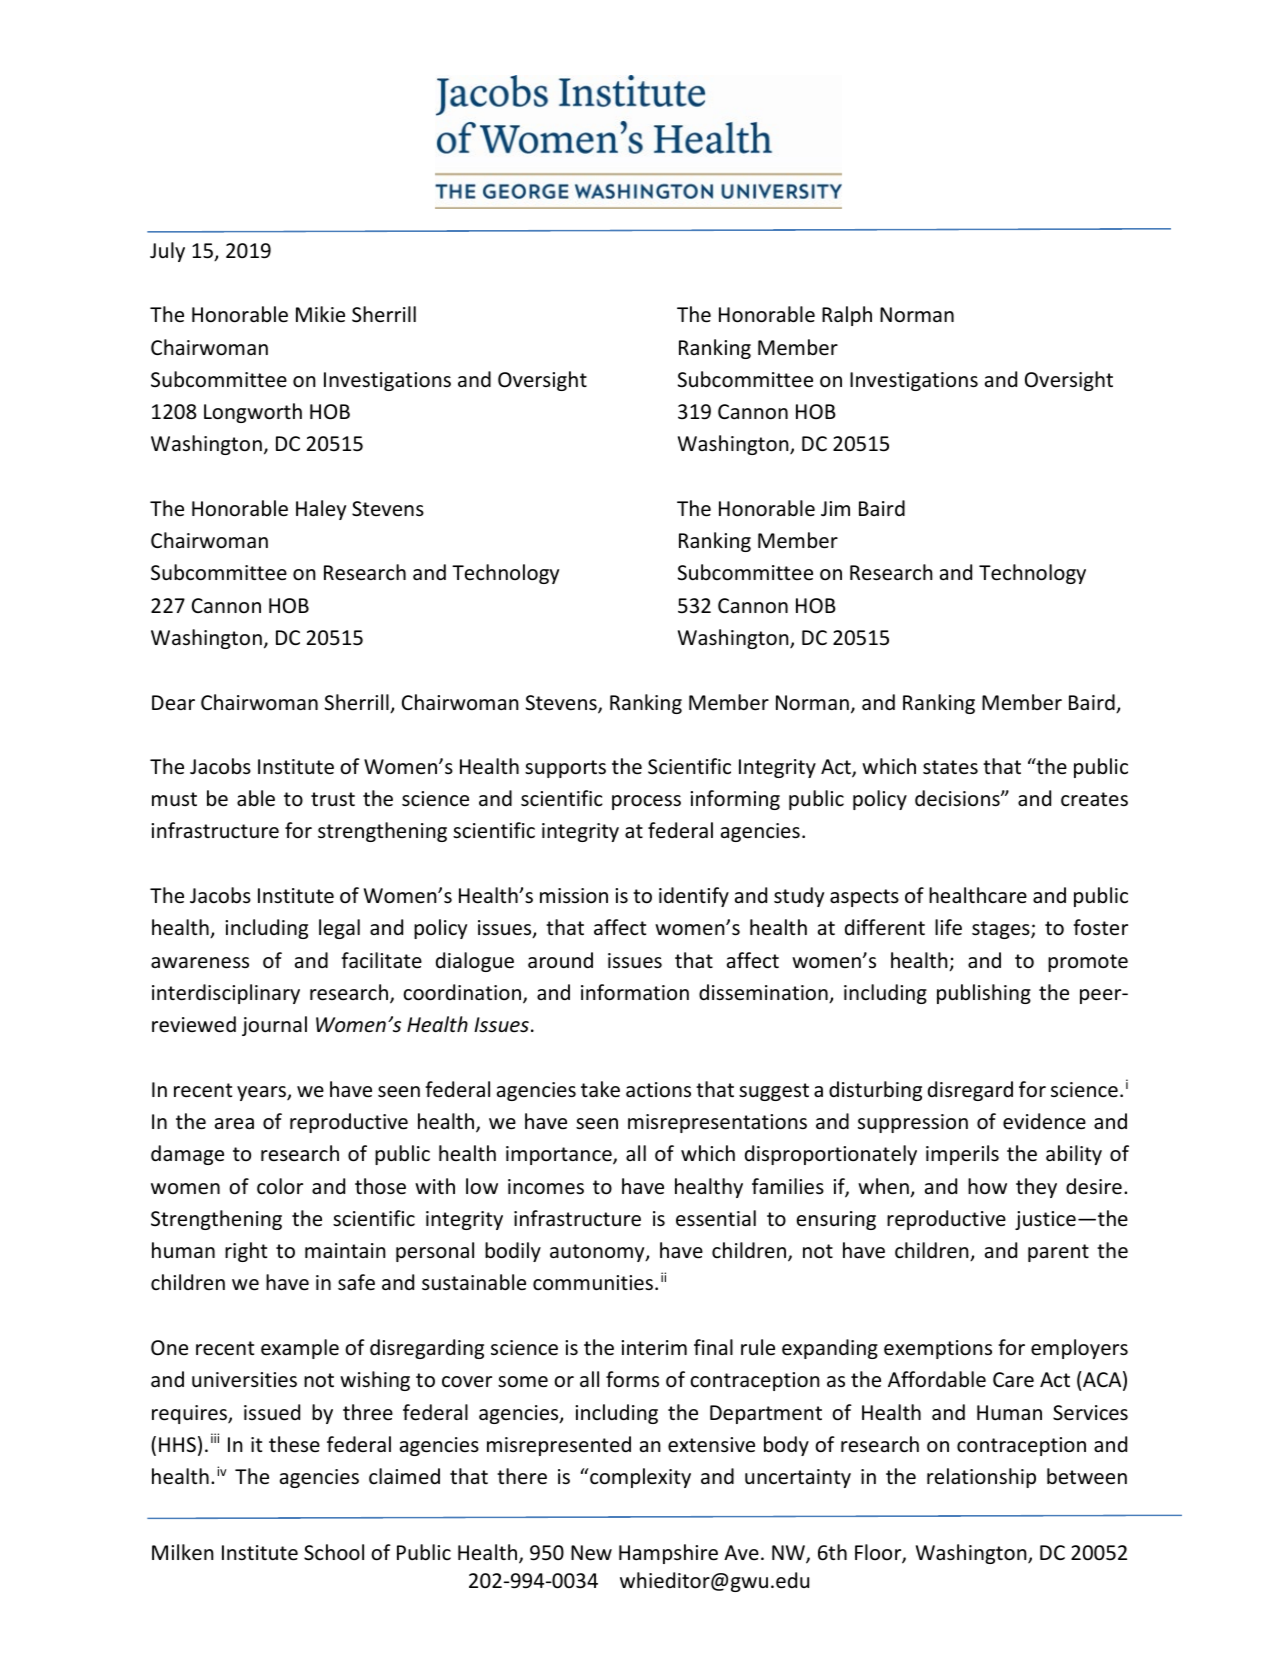 The height and width of the screenshot is (1655, 1279). I want to click on School, so click(334, 1552).
